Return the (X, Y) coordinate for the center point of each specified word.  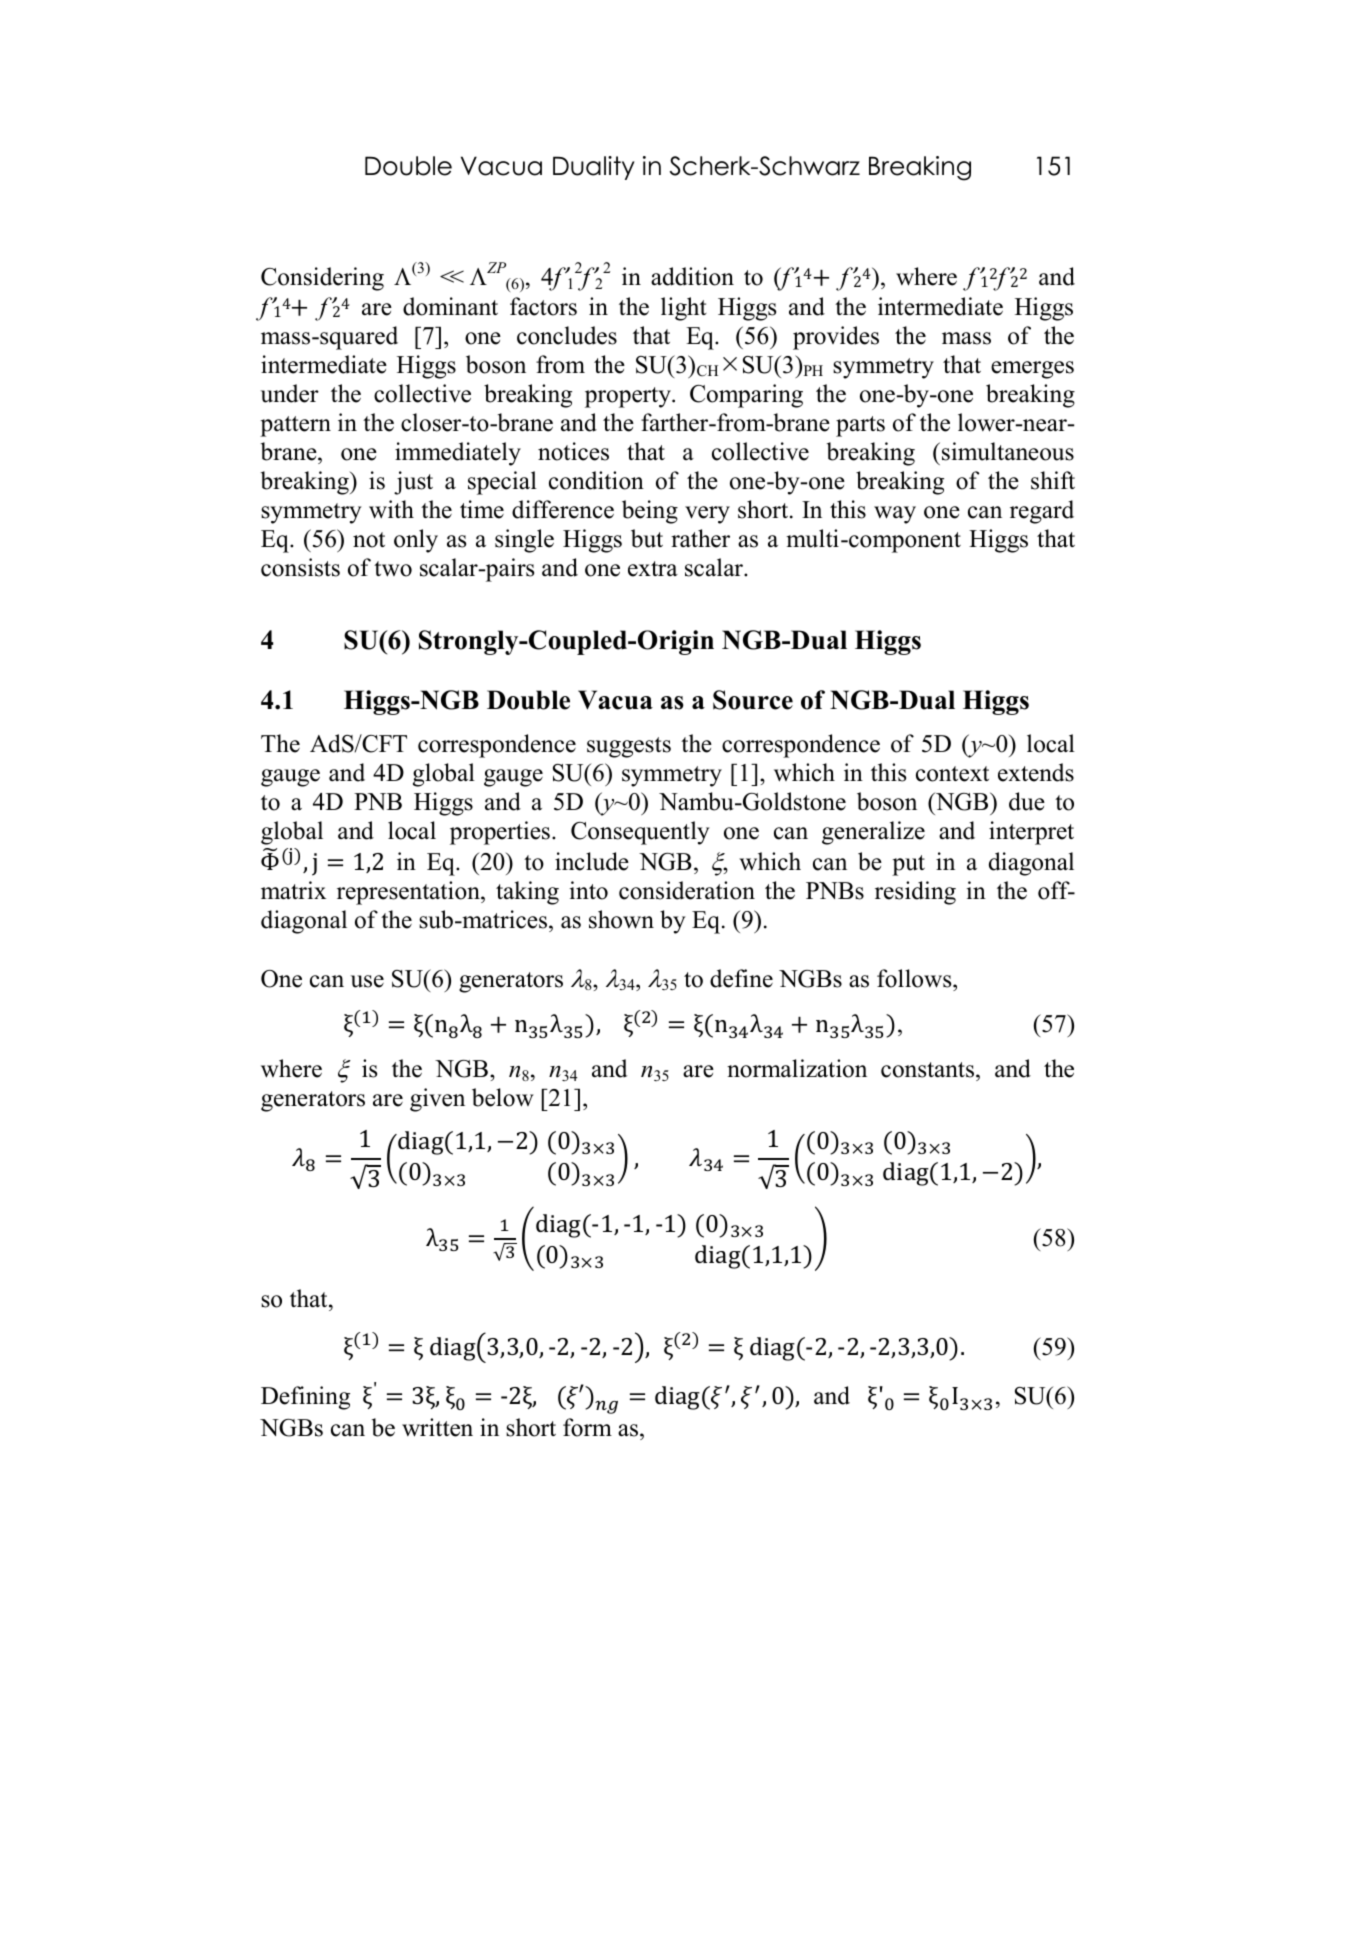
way (895, 515)
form (587, 1427)
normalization (797, 1068)
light (684, 309)
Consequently (640, 833)
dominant (450, 306)
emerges (1032, 370)
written (437, 1427)
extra (653, 569)
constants (929, 1070)
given (437, 1100)
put (908, 865)
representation (409, 893)
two (393, 569)
